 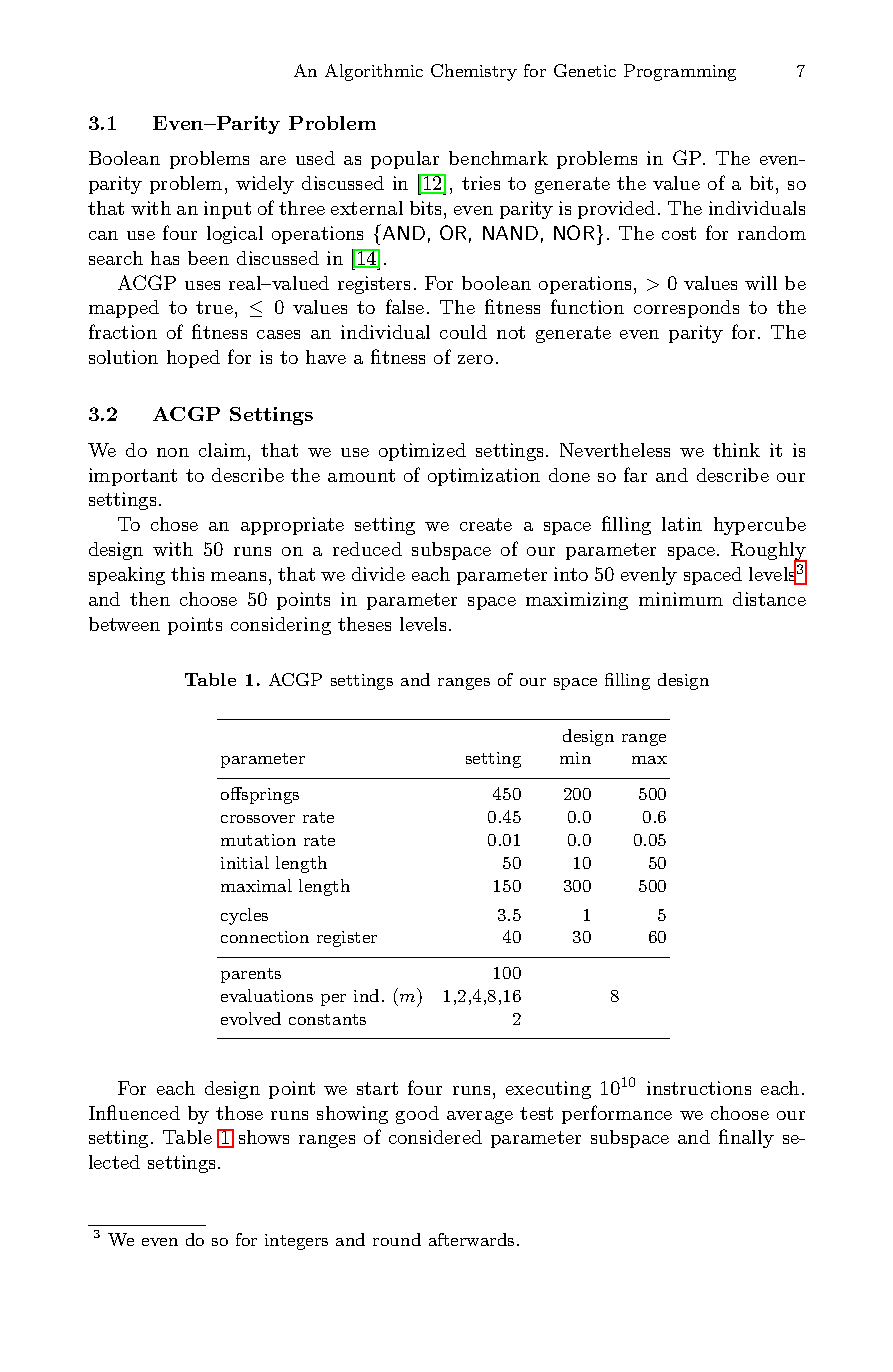 What do you see at coordinates (173, 452) in the screenshot?
I see `non` at bounding box center [173, 452].
